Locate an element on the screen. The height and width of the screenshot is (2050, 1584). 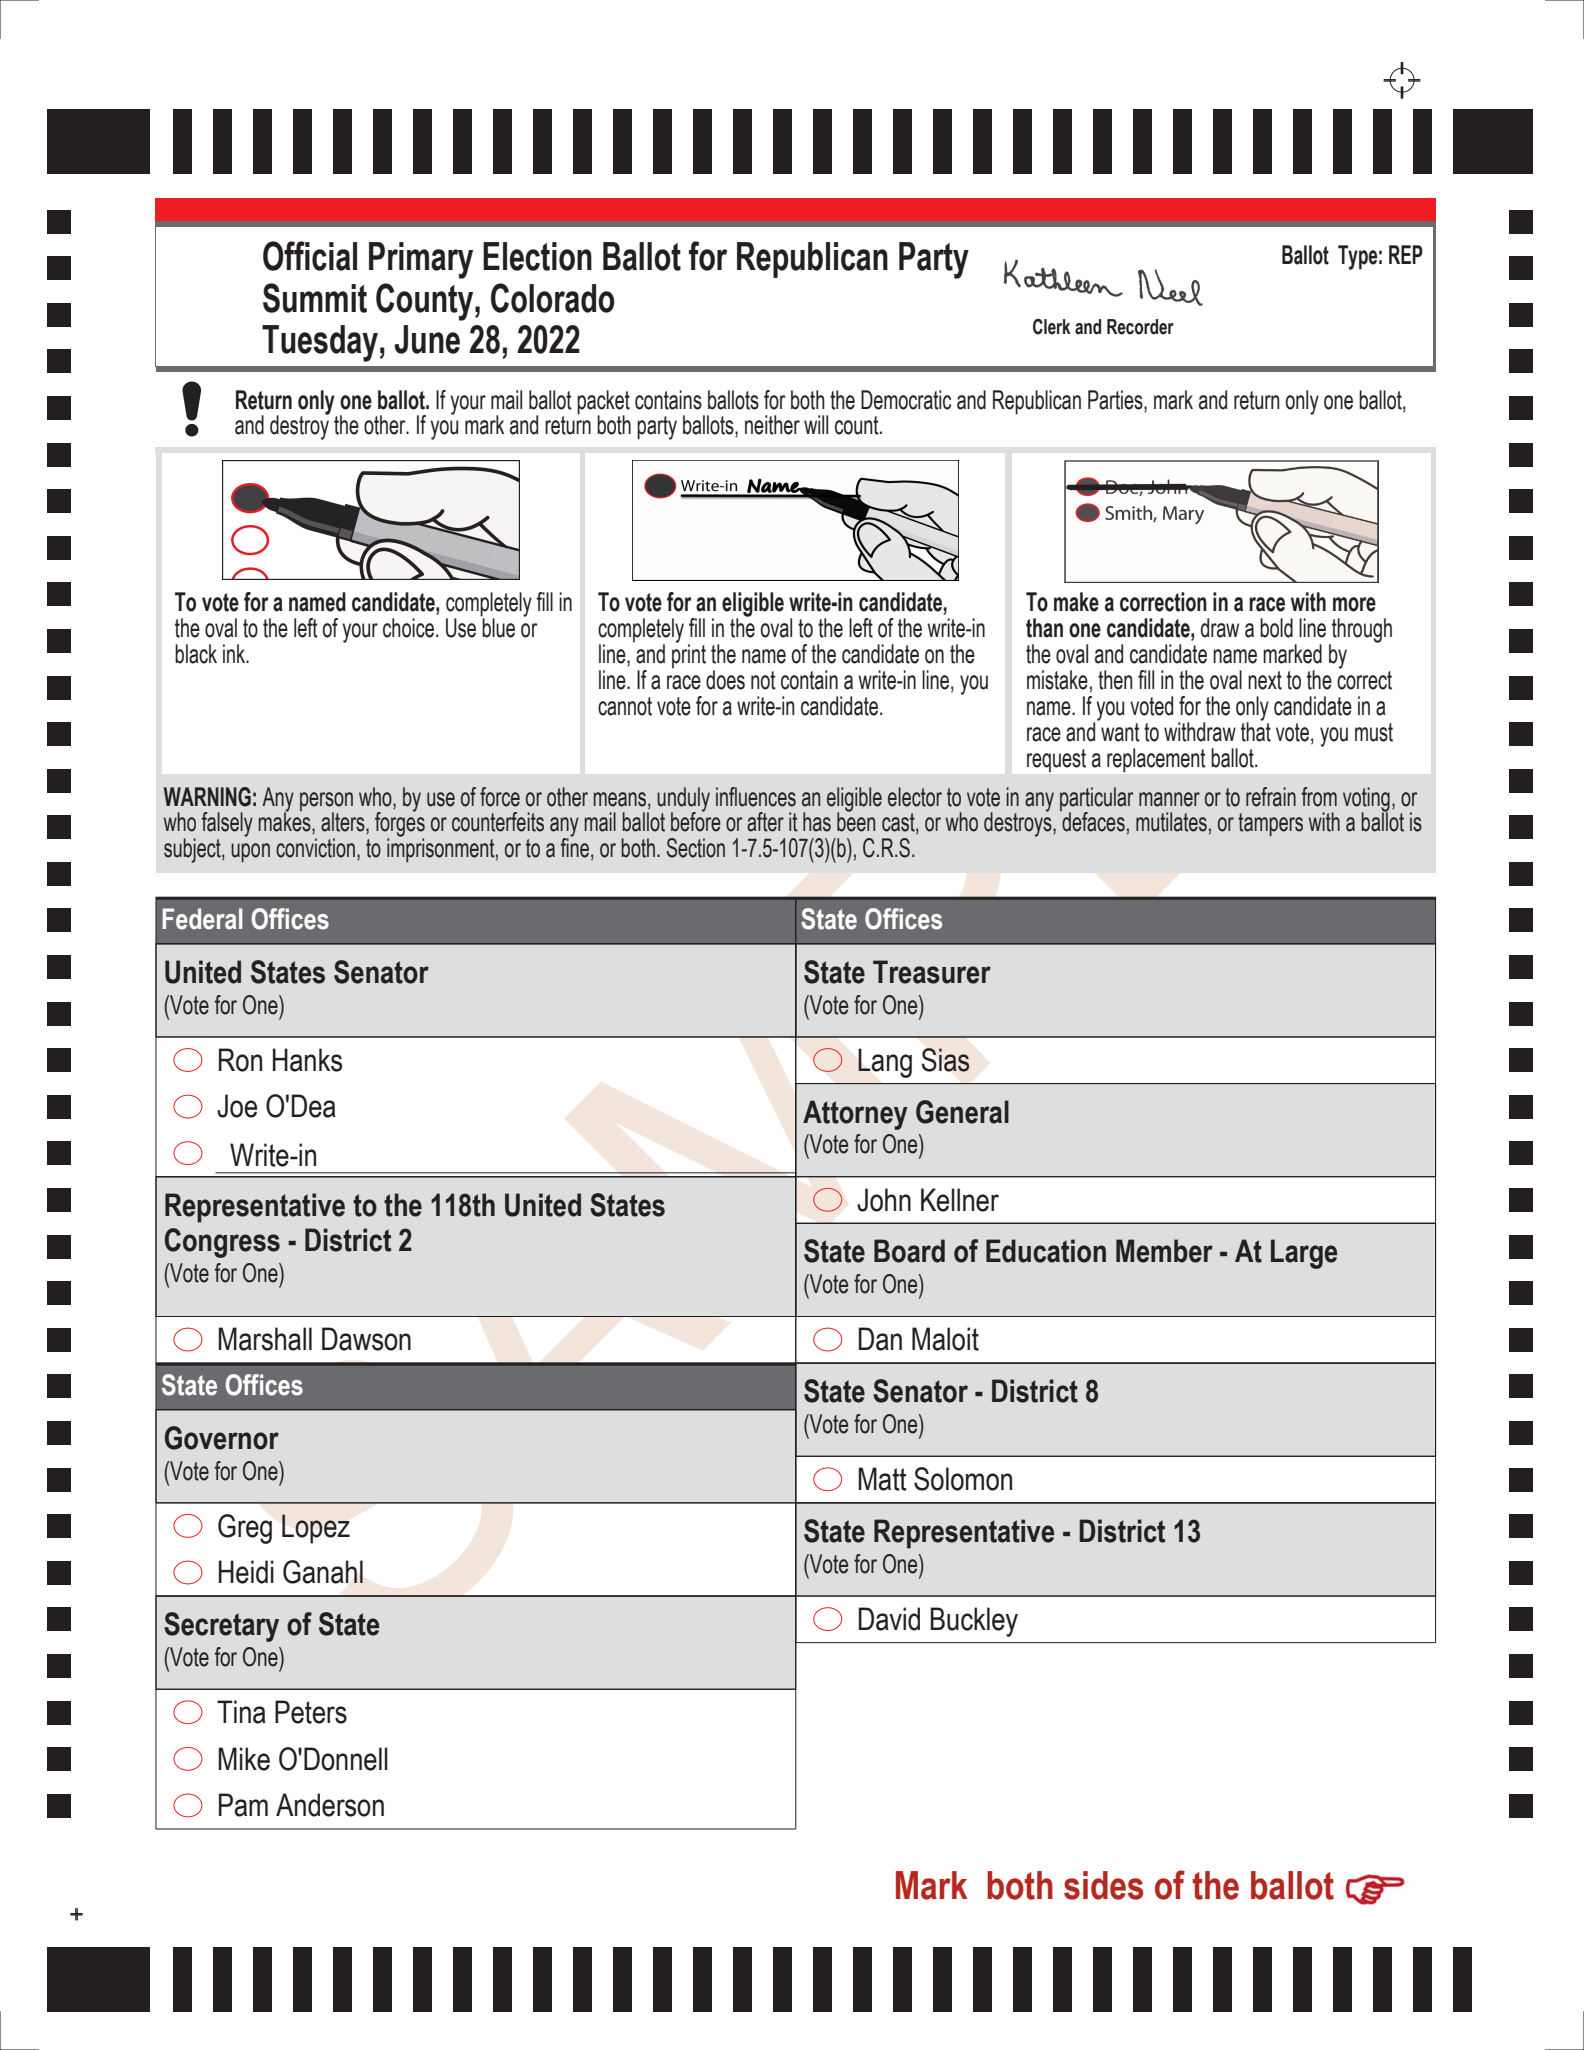
Hanks is located at coordinates (307, 1060).
